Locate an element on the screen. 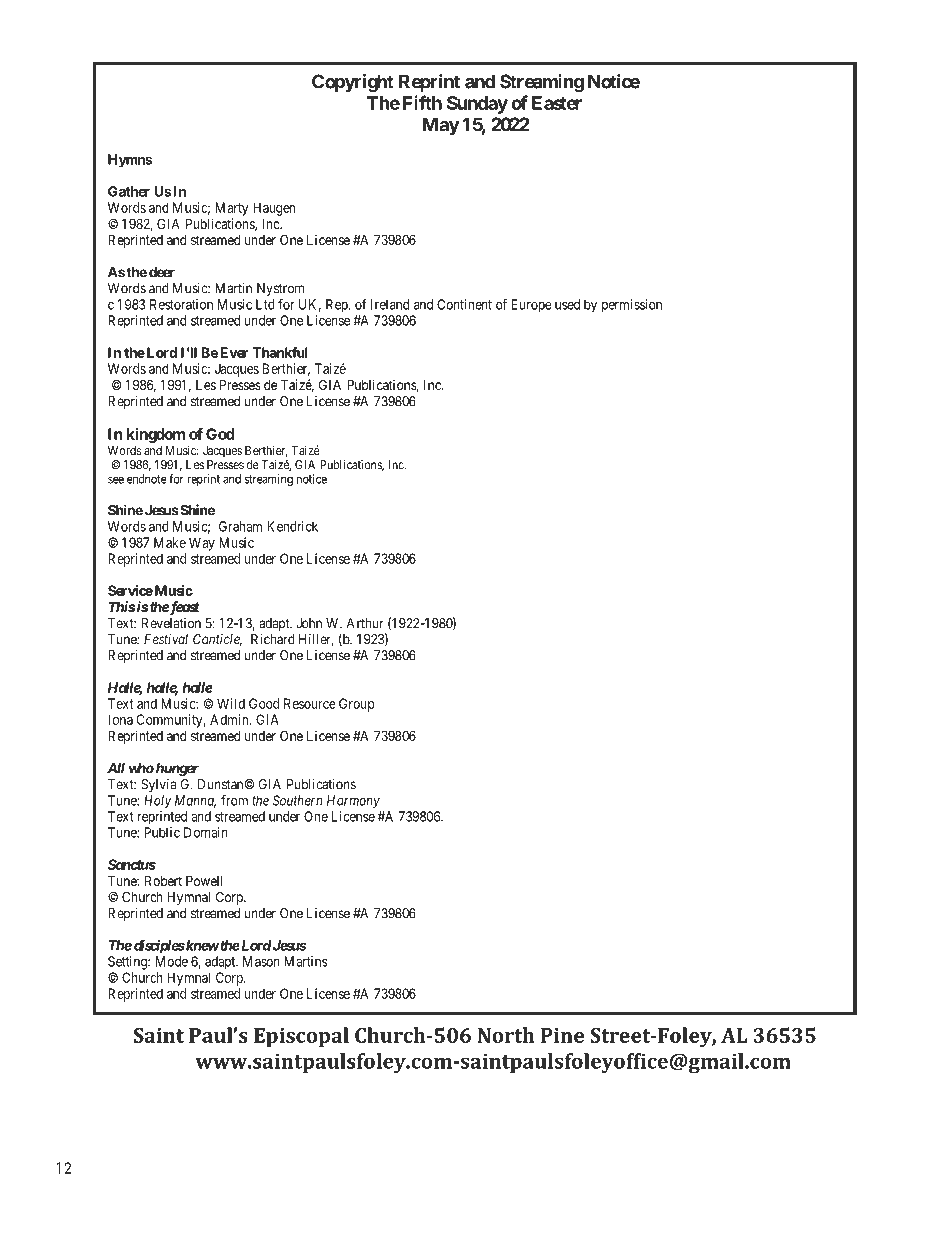  used is located at coordinates (567, 304).
